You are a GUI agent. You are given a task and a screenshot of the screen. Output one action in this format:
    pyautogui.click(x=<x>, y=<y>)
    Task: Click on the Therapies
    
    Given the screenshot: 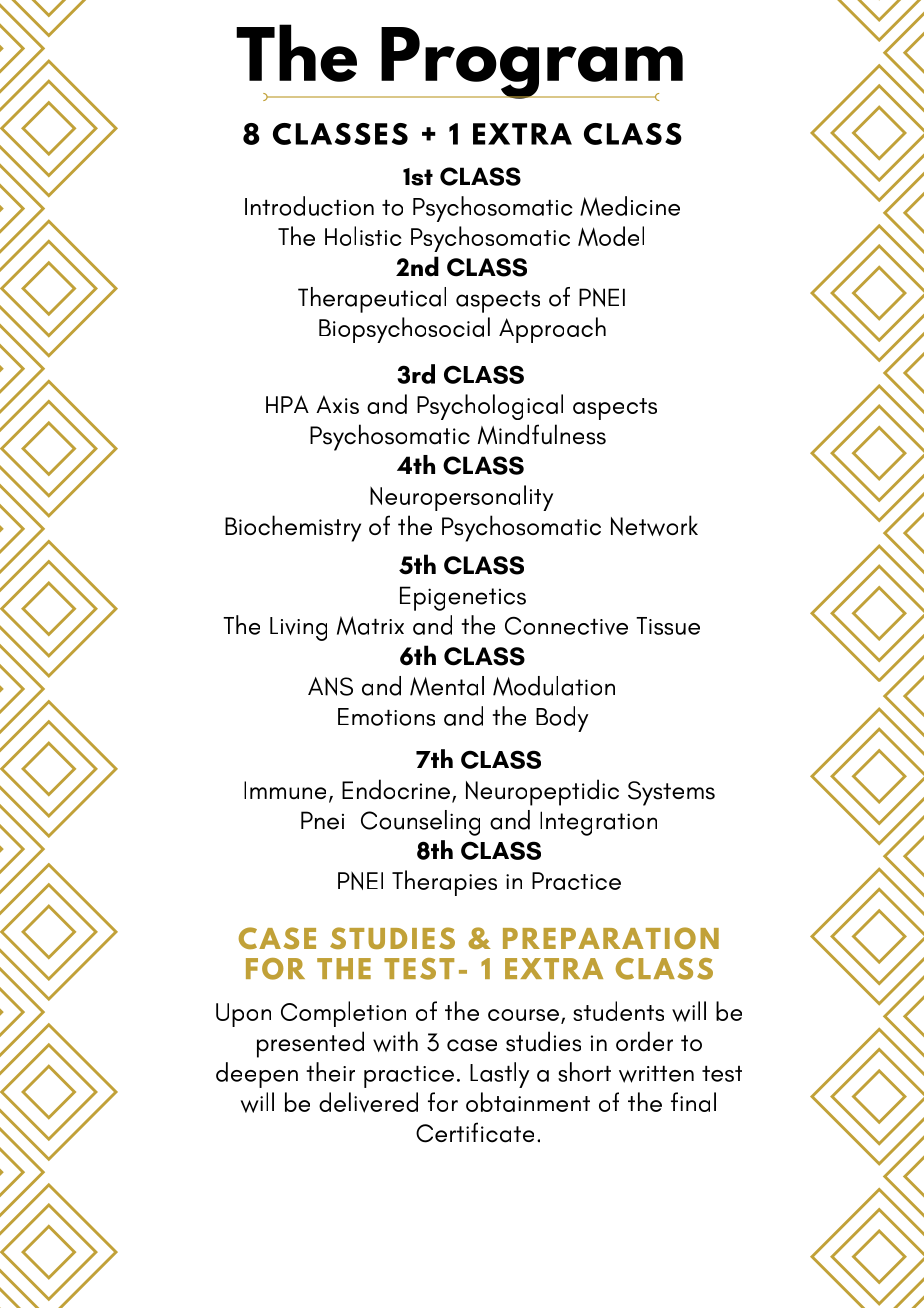 What is the action you would take?
    pyautogui.click(x=444, y=883)
